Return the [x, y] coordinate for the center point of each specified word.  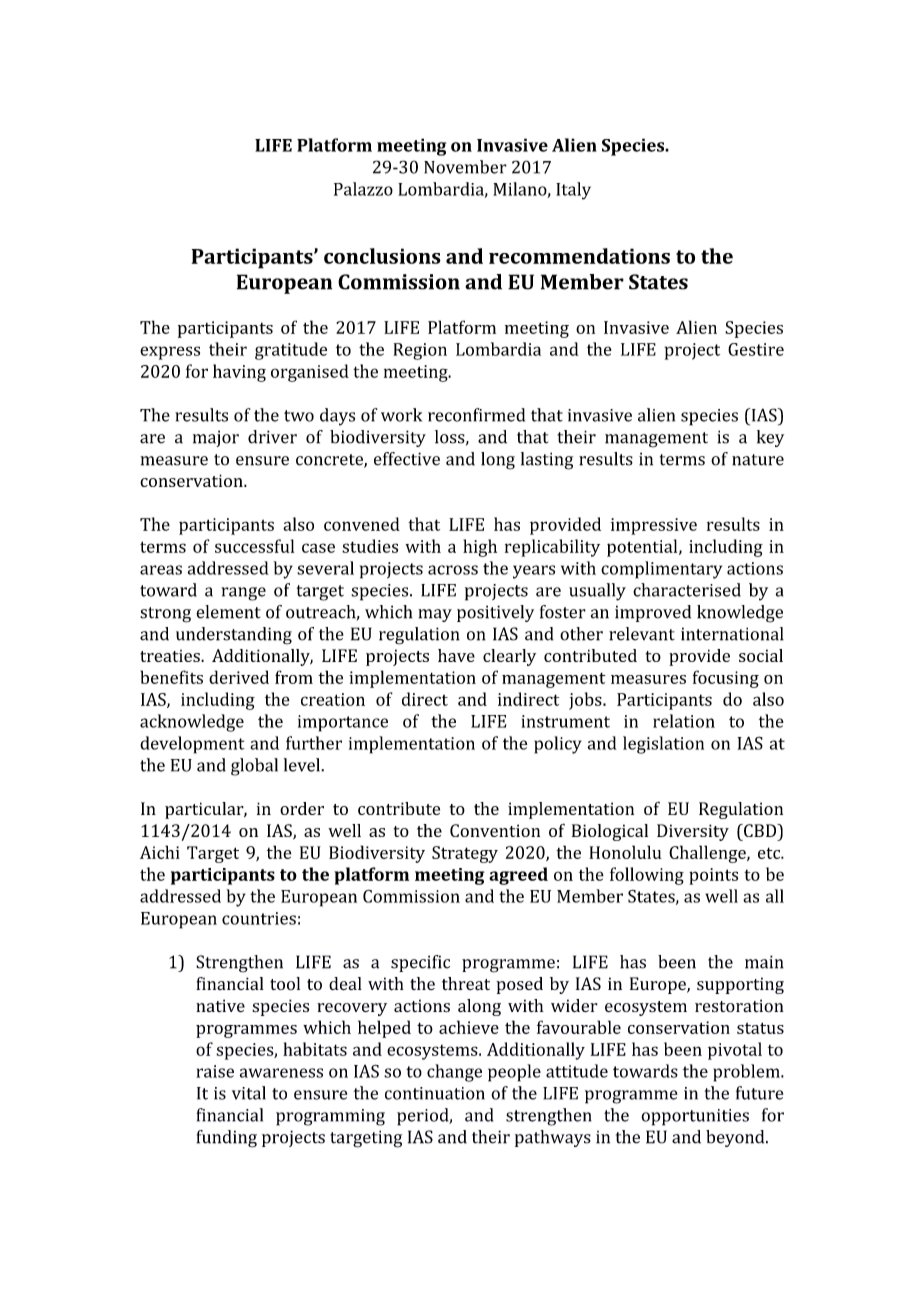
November [465, 167]
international [732, 634]
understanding [234, 636]
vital [249, 1093]
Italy [573, 191]
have [456, 655]
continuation [435, 1093]
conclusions [382, 256]
